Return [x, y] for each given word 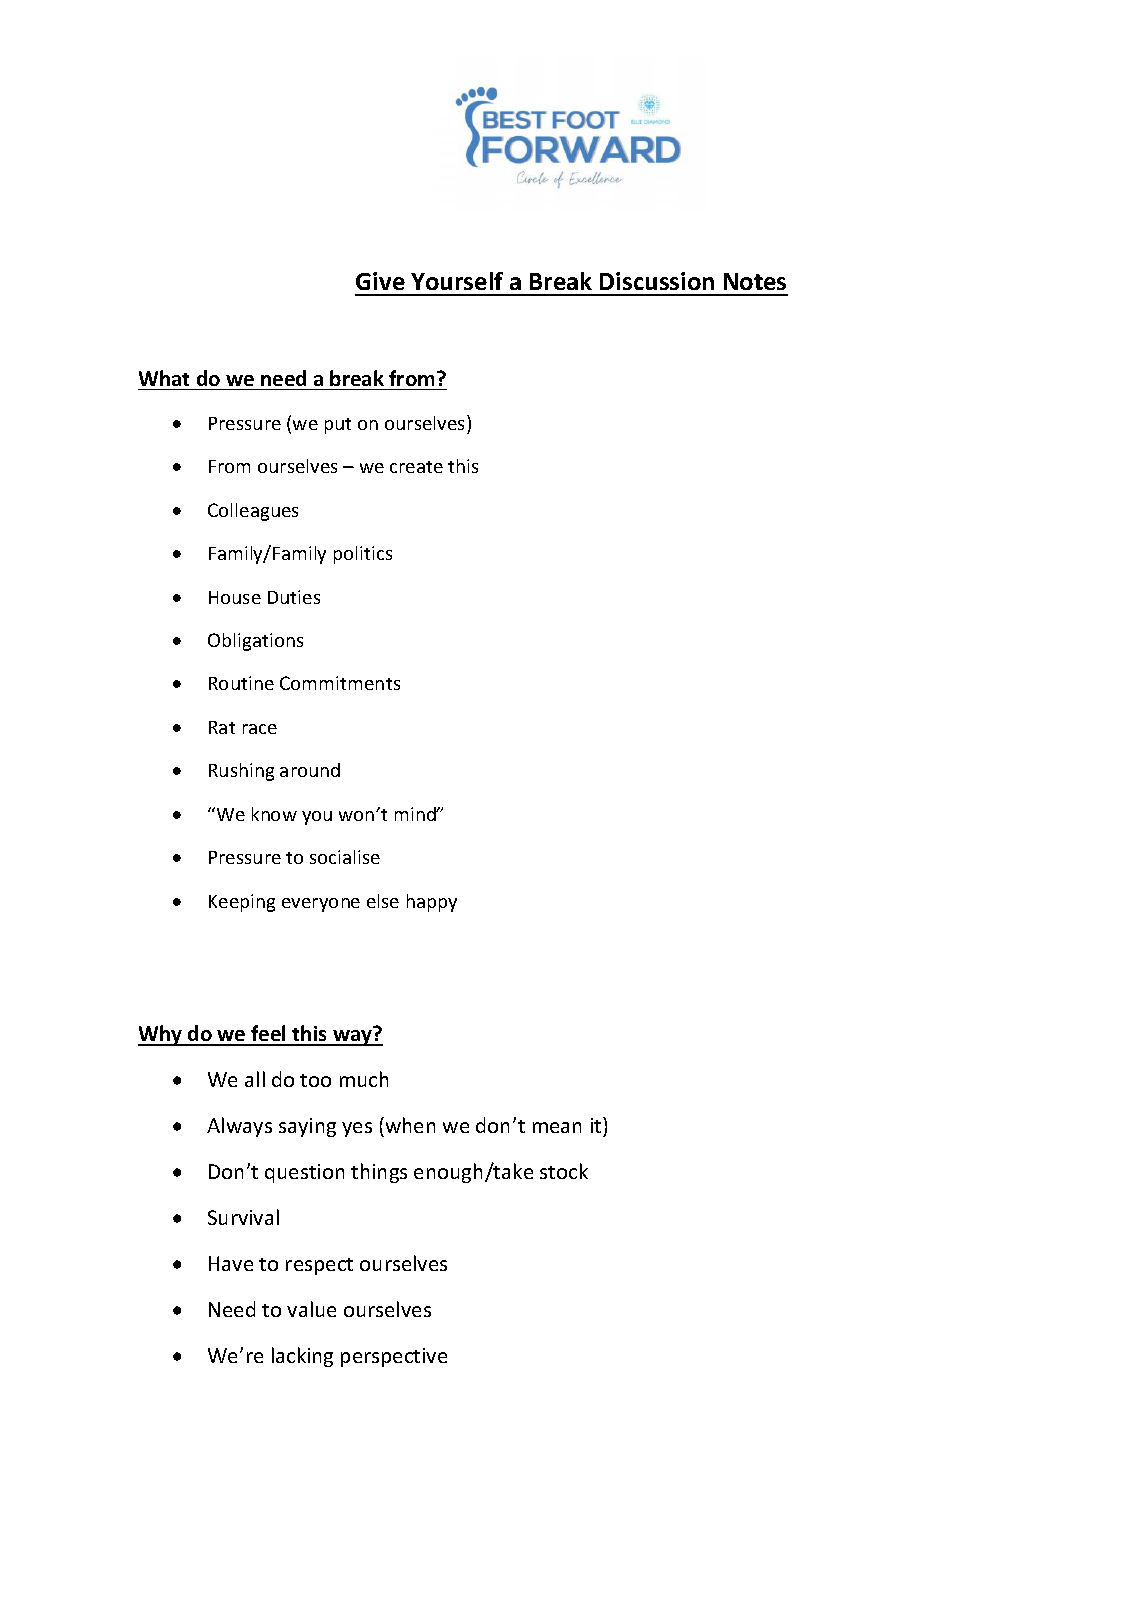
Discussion [657, 281]
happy [432, 903]
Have [231, 1263]
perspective [394, 1357]
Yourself [457, 281]
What [164, 378]
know [274, 814]
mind [416, 814]
